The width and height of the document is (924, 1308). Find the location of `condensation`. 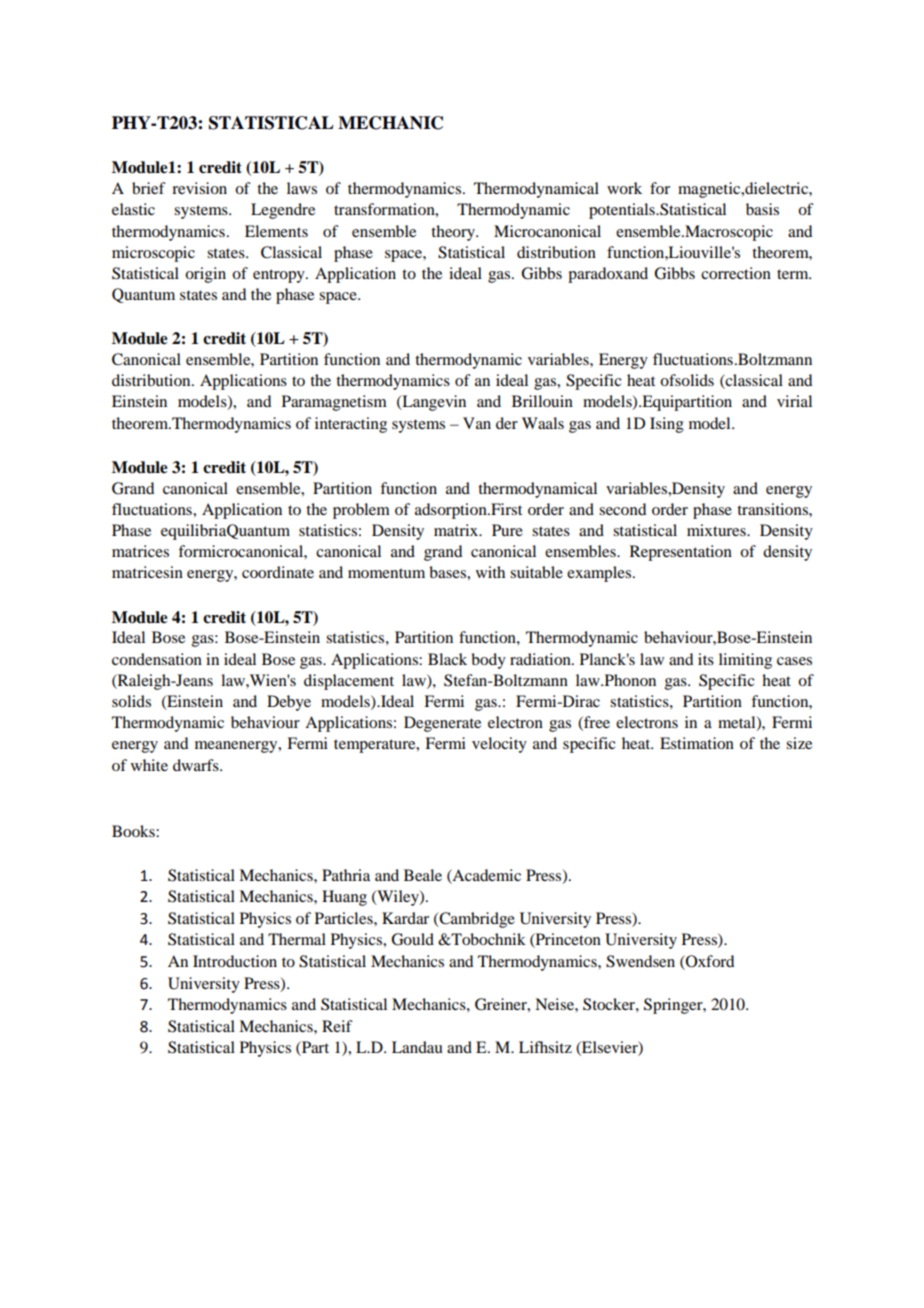

condensation is located at coordinates (157, 659).
